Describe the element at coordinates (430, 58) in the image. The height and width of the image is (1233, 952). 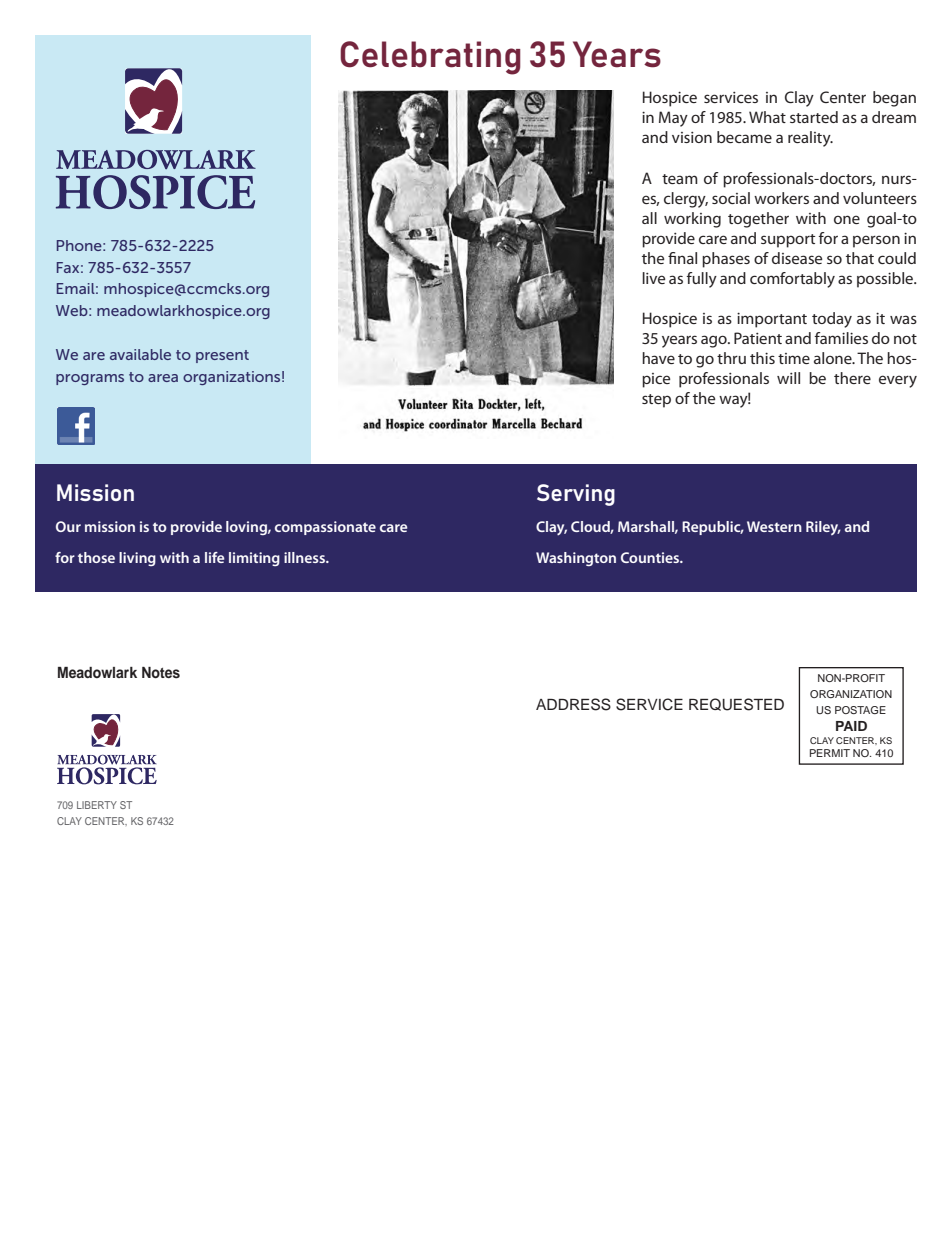
I see `Celebrating` at that location.
